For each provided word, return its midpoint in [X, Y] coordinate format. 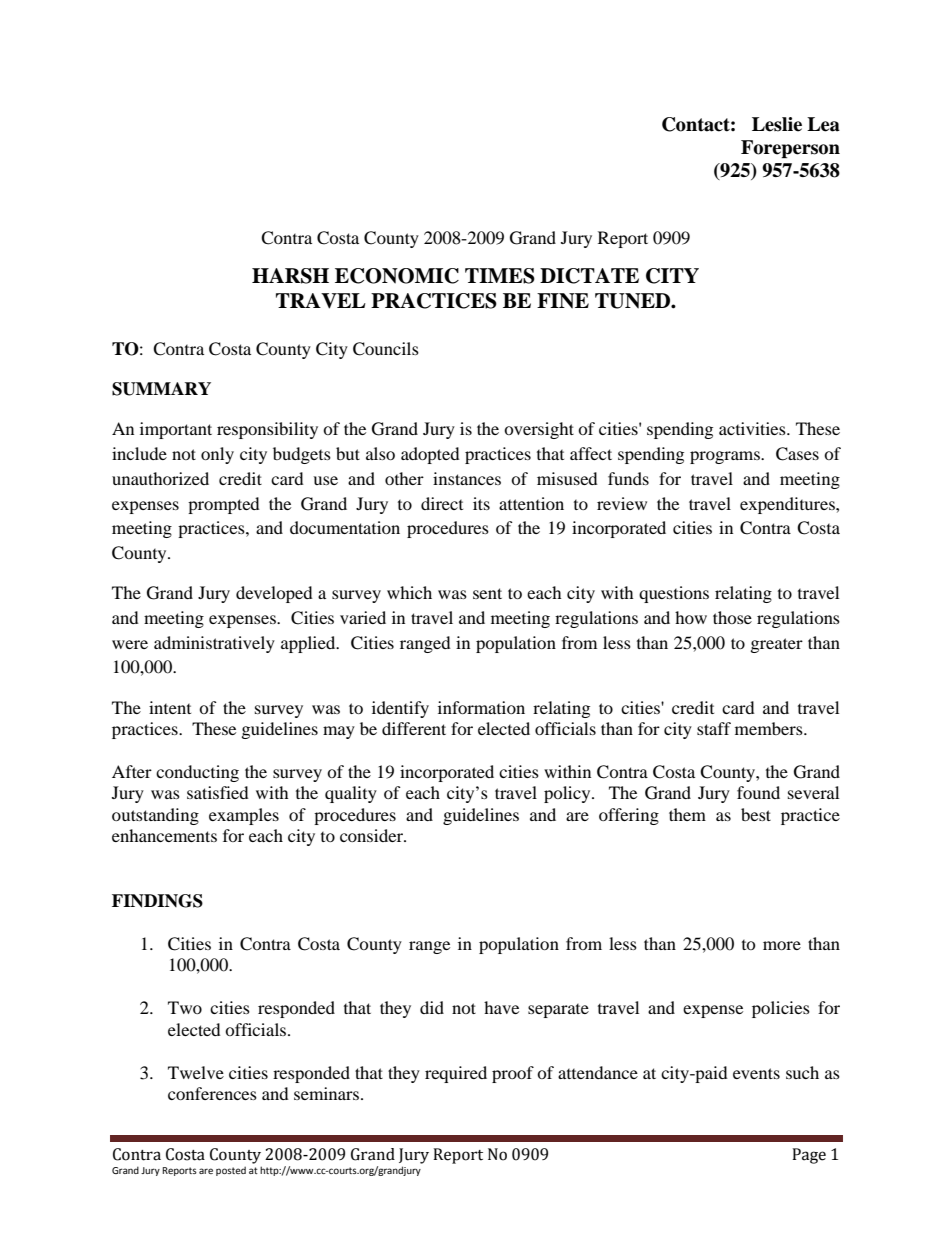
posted [231, 1171]
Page [809, 1156]
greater [777, 645]
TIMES [500, 276]
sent [487, 593]
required [456, 1074]
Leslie [777, 124]
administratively [214, 644]
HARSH [290, 276]
